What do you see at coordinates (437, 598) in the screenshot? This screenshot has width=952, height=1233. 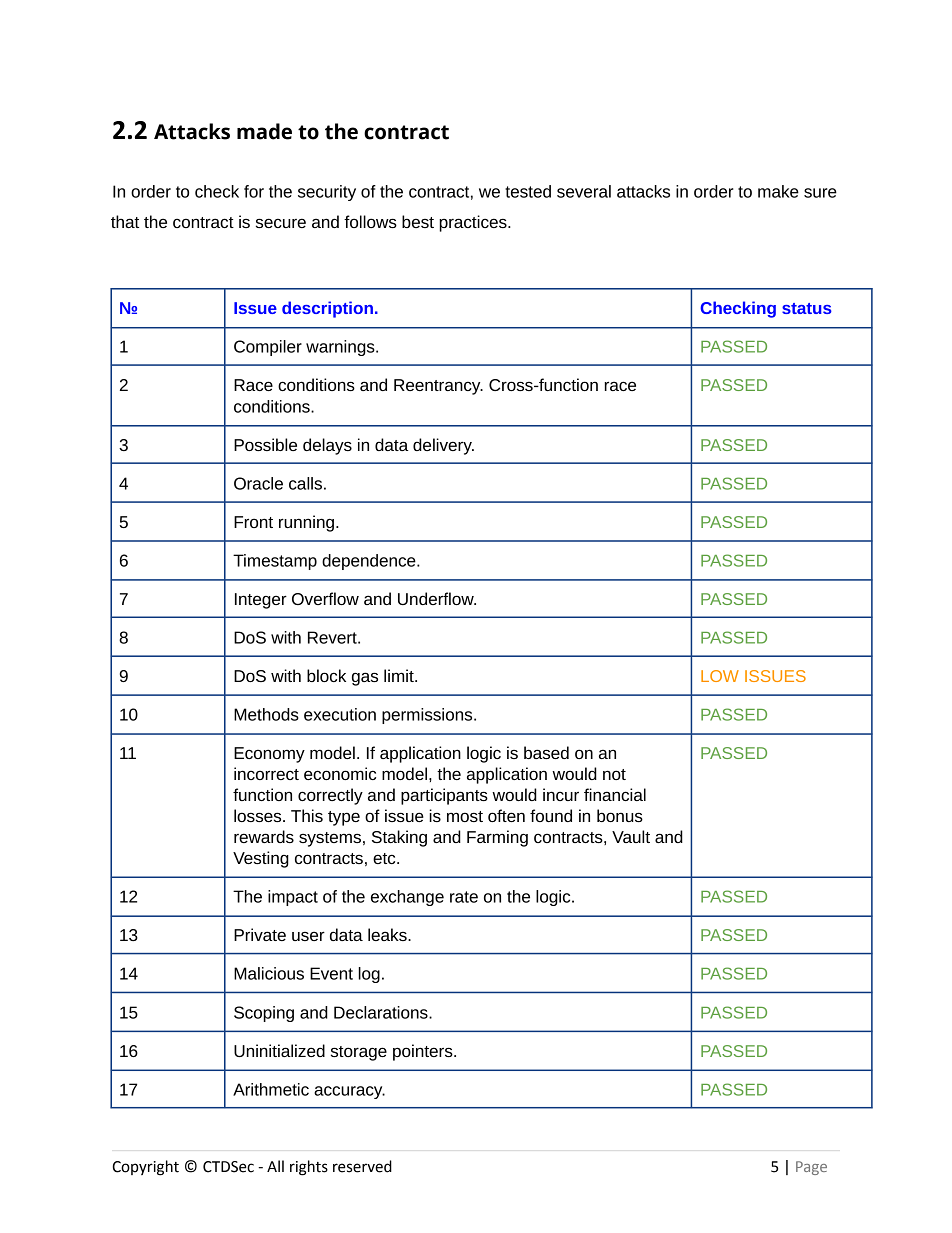 I see `Underflow` at bounding box center [437, 598].
